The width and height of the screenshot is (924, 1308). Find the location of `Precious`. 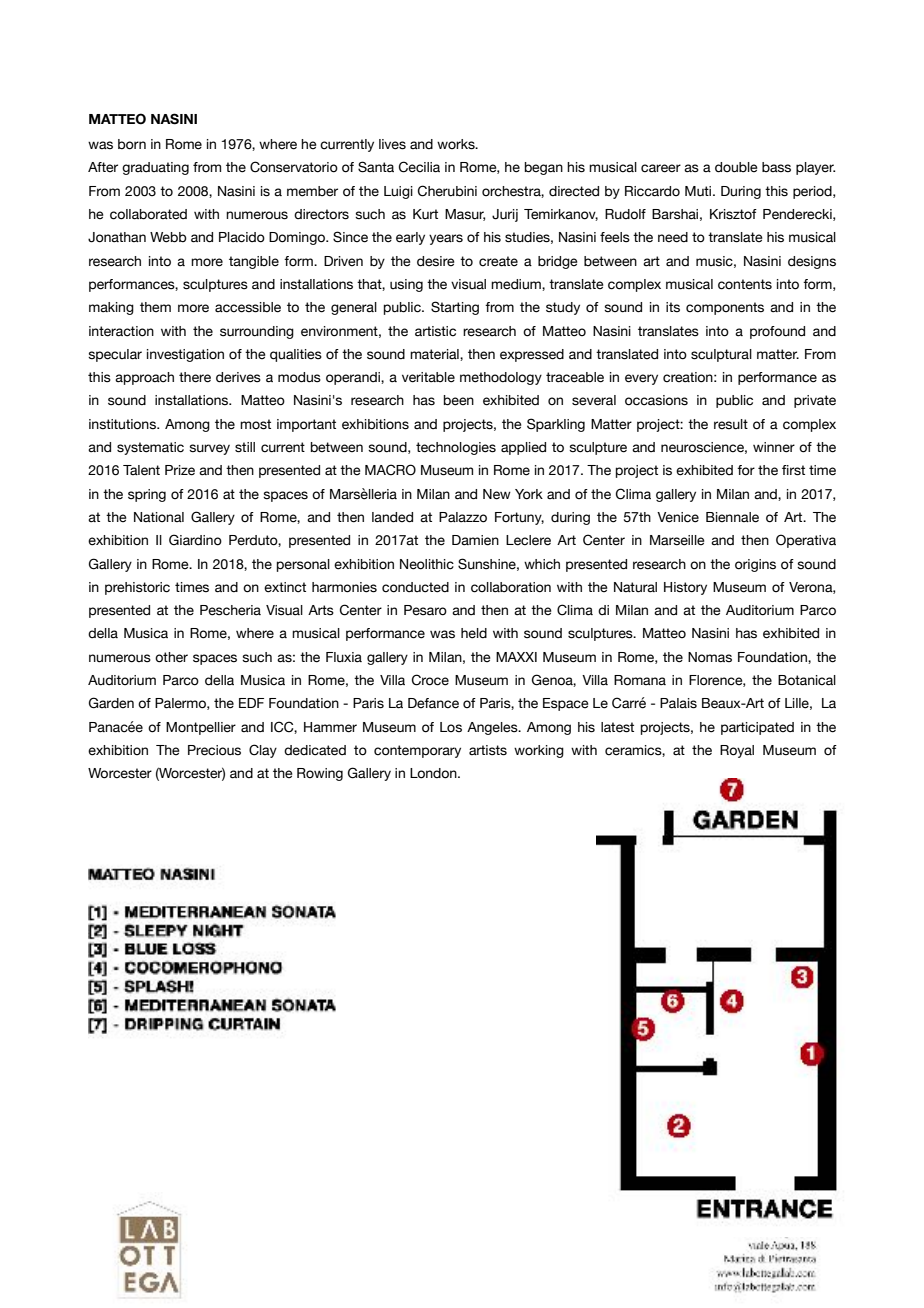

Precious is located at coordinates (214, 750).
